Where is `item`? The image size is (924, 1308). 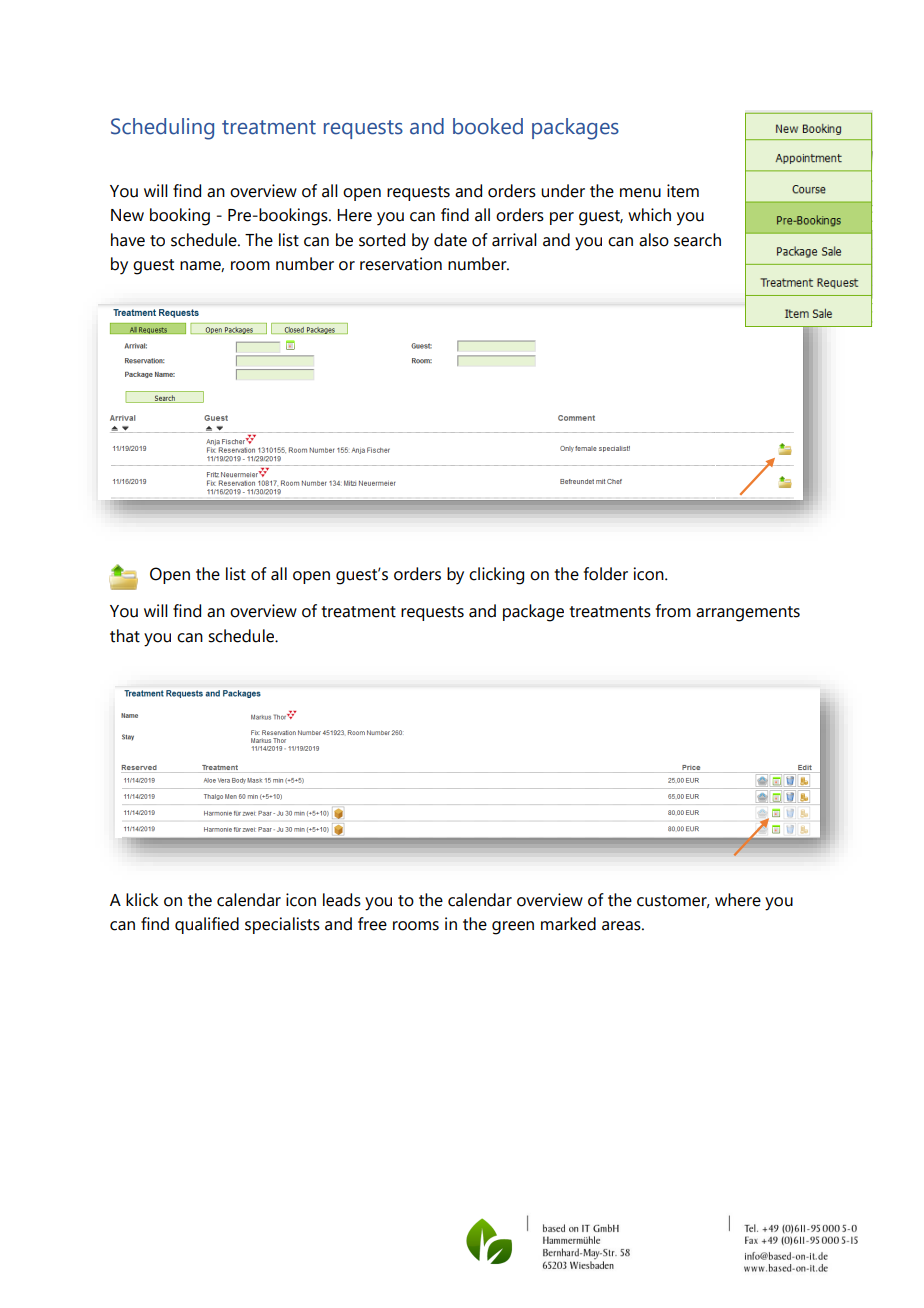 item is located at coordinates (683, 191).
